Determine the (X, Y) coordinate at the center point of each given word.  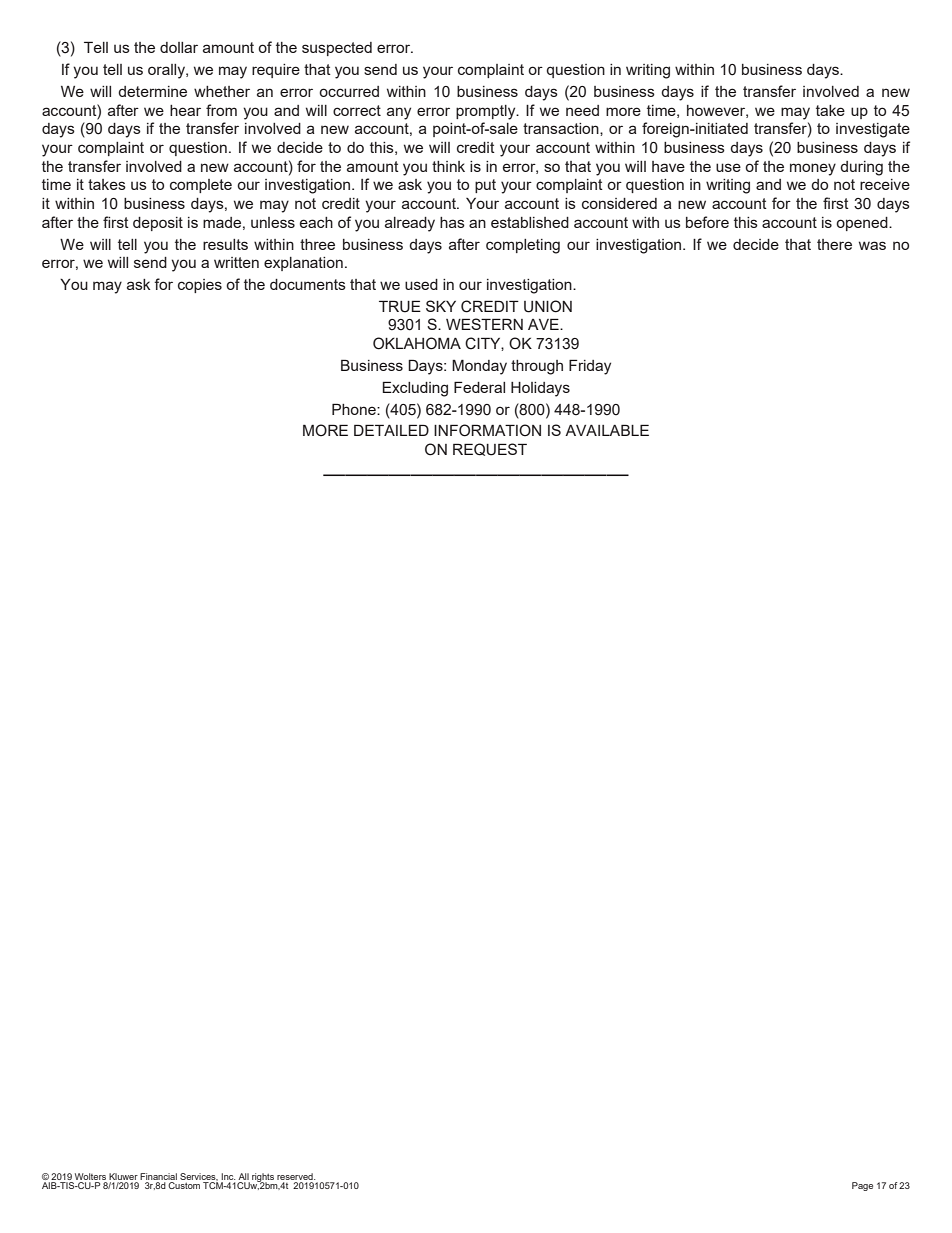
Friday (590, 367)
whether (222, 91)
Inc (228, 1176)
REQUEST (490, 449)
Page (862, 1186)
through (537, 367)
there (834, 244)
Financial (158, 1176)
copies (200, 286)
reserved (296, 1176)
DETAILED (391, 430)
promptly (487, 112)
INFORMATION (487, 430)
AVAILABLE (607, 430)
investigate (873, 130)
